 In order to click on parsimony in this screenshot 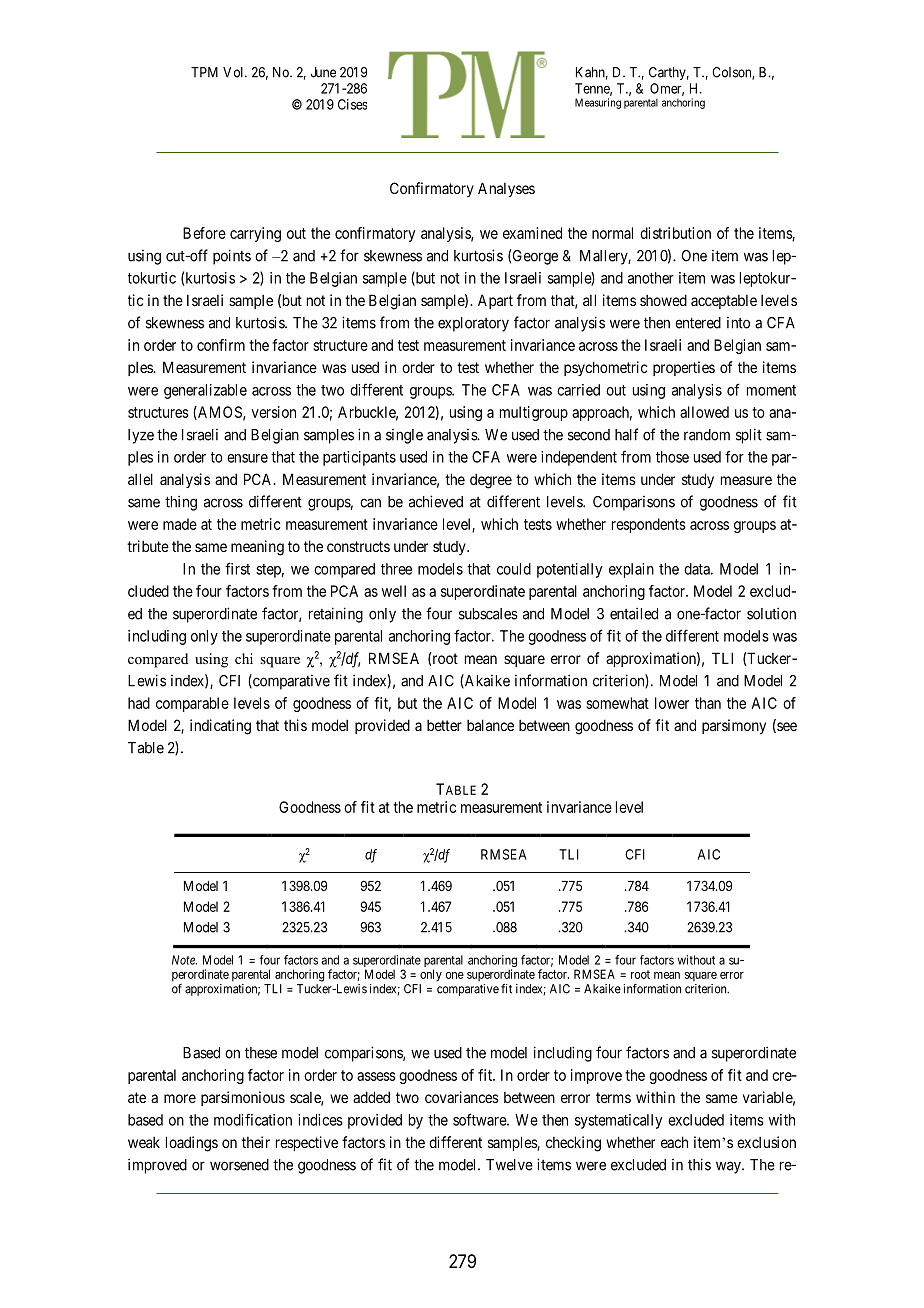, I will do `click(734, 726)`.
